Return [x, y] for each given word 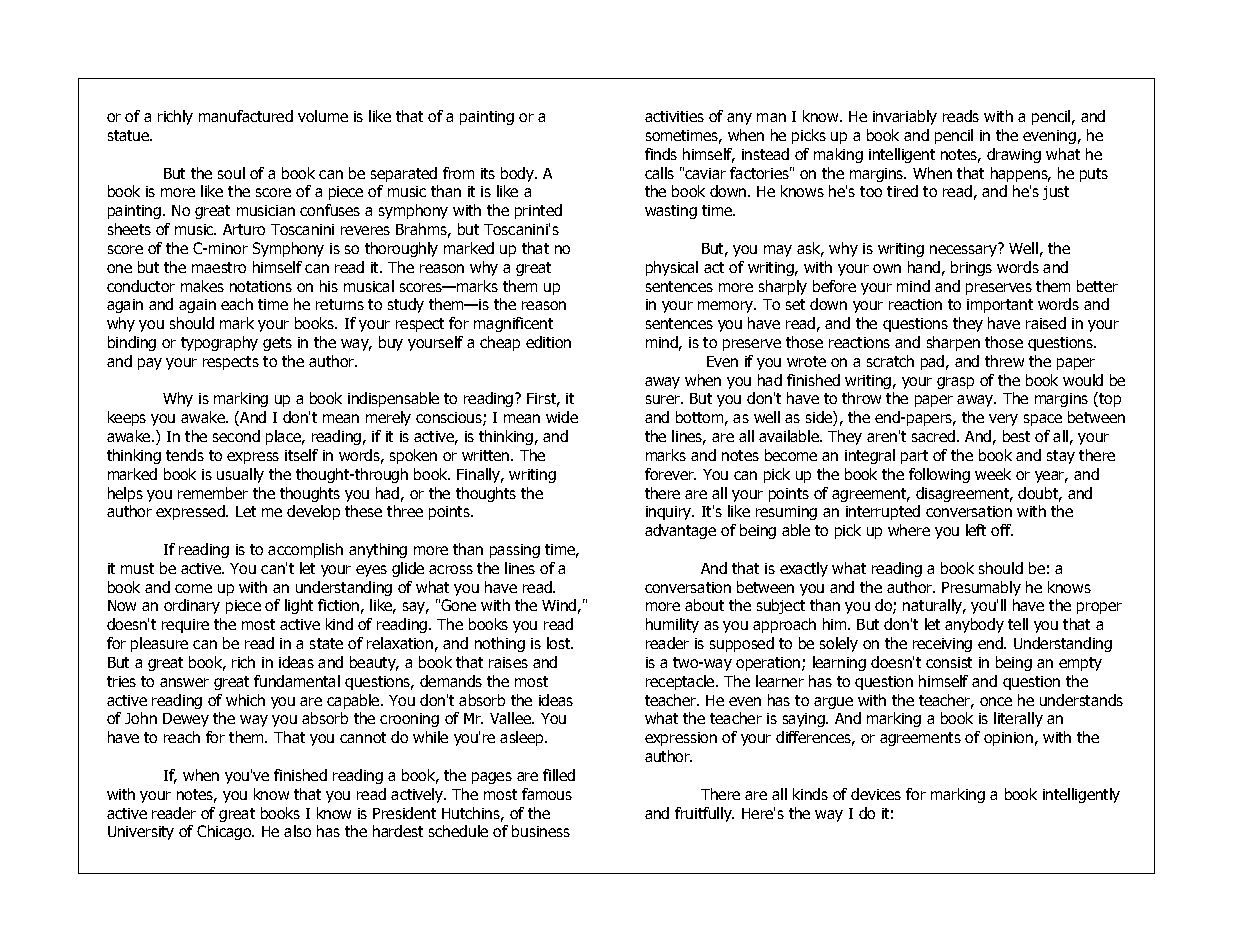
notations [261, 286]
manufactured [246, 116]
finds [661, 154]
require [185, 626]
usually [240, 475]
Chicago [225, 832]
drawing [1014, 155]
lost [559, 643]
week [993, 474]
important [1000, 306]
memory [727, 307]
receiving [942, 645]
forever [670, 474]
